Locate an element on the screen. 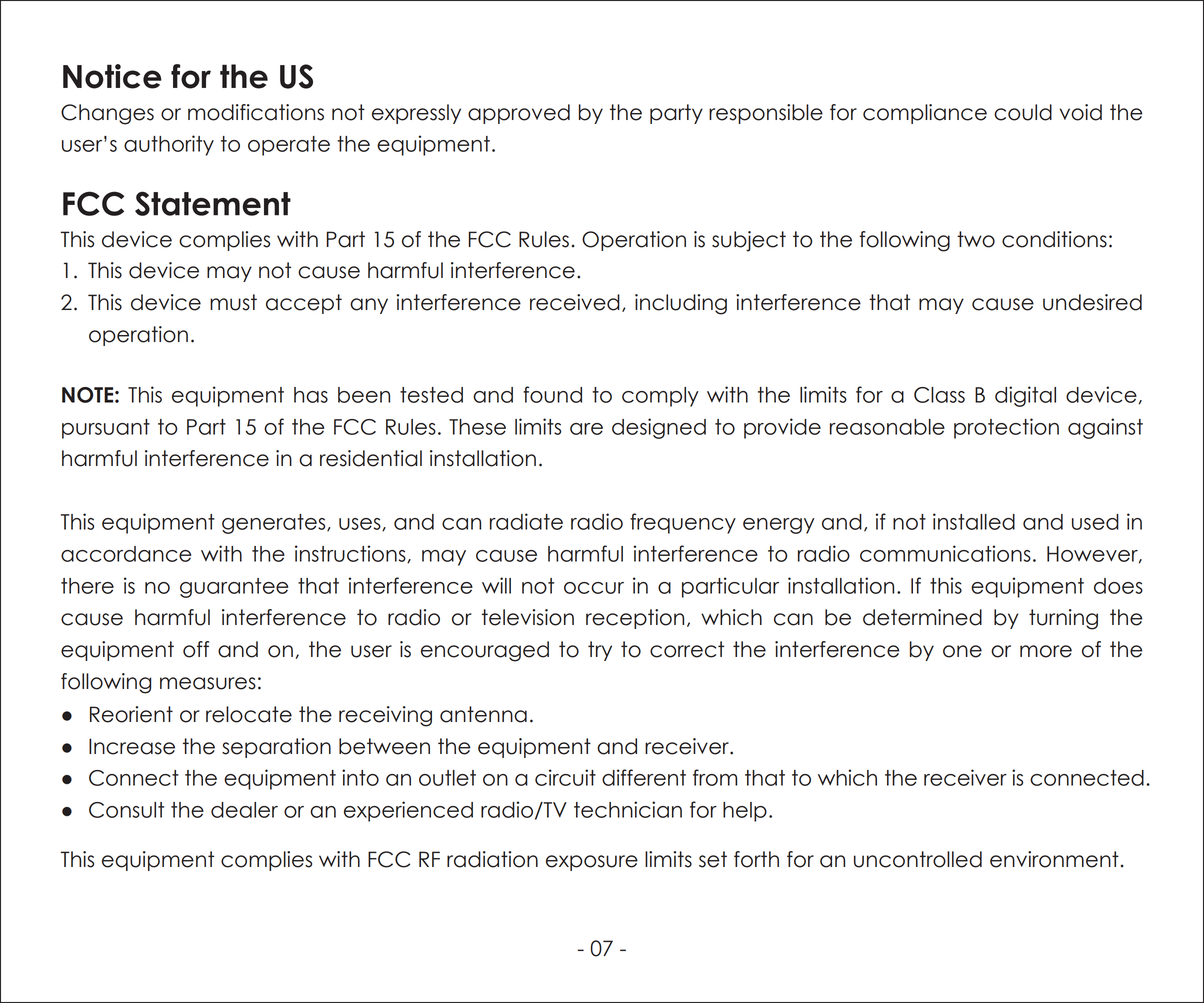 Image resolution: width=1204 pixels, height=1003 pixels. could is located at coordinates (1023, 112).
